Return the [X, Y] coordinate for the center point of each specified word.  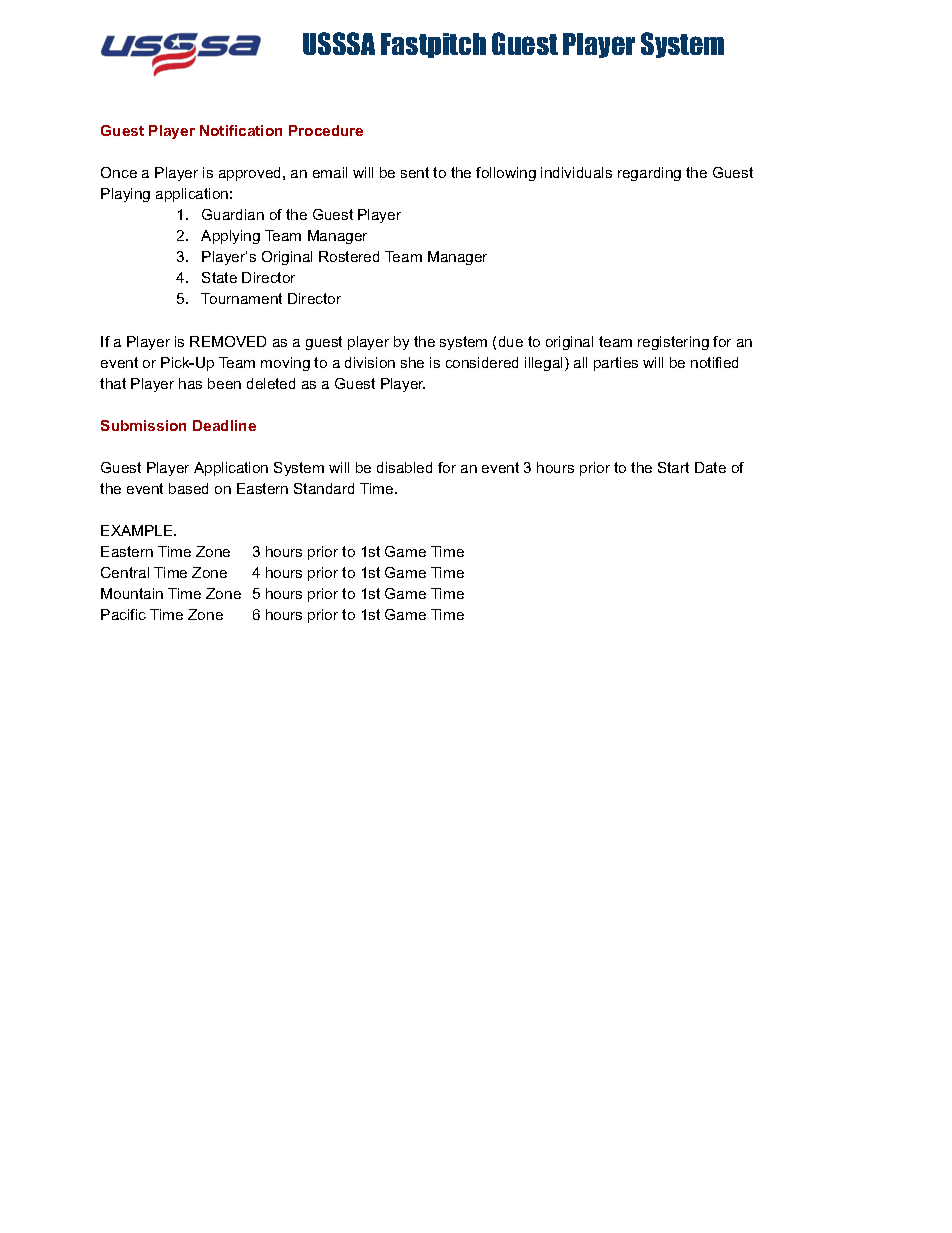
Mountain [132, 593]
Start [673, 467]
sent [415, 172]
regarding [649, 174]
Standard [324, 488]
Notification [241, 130]
